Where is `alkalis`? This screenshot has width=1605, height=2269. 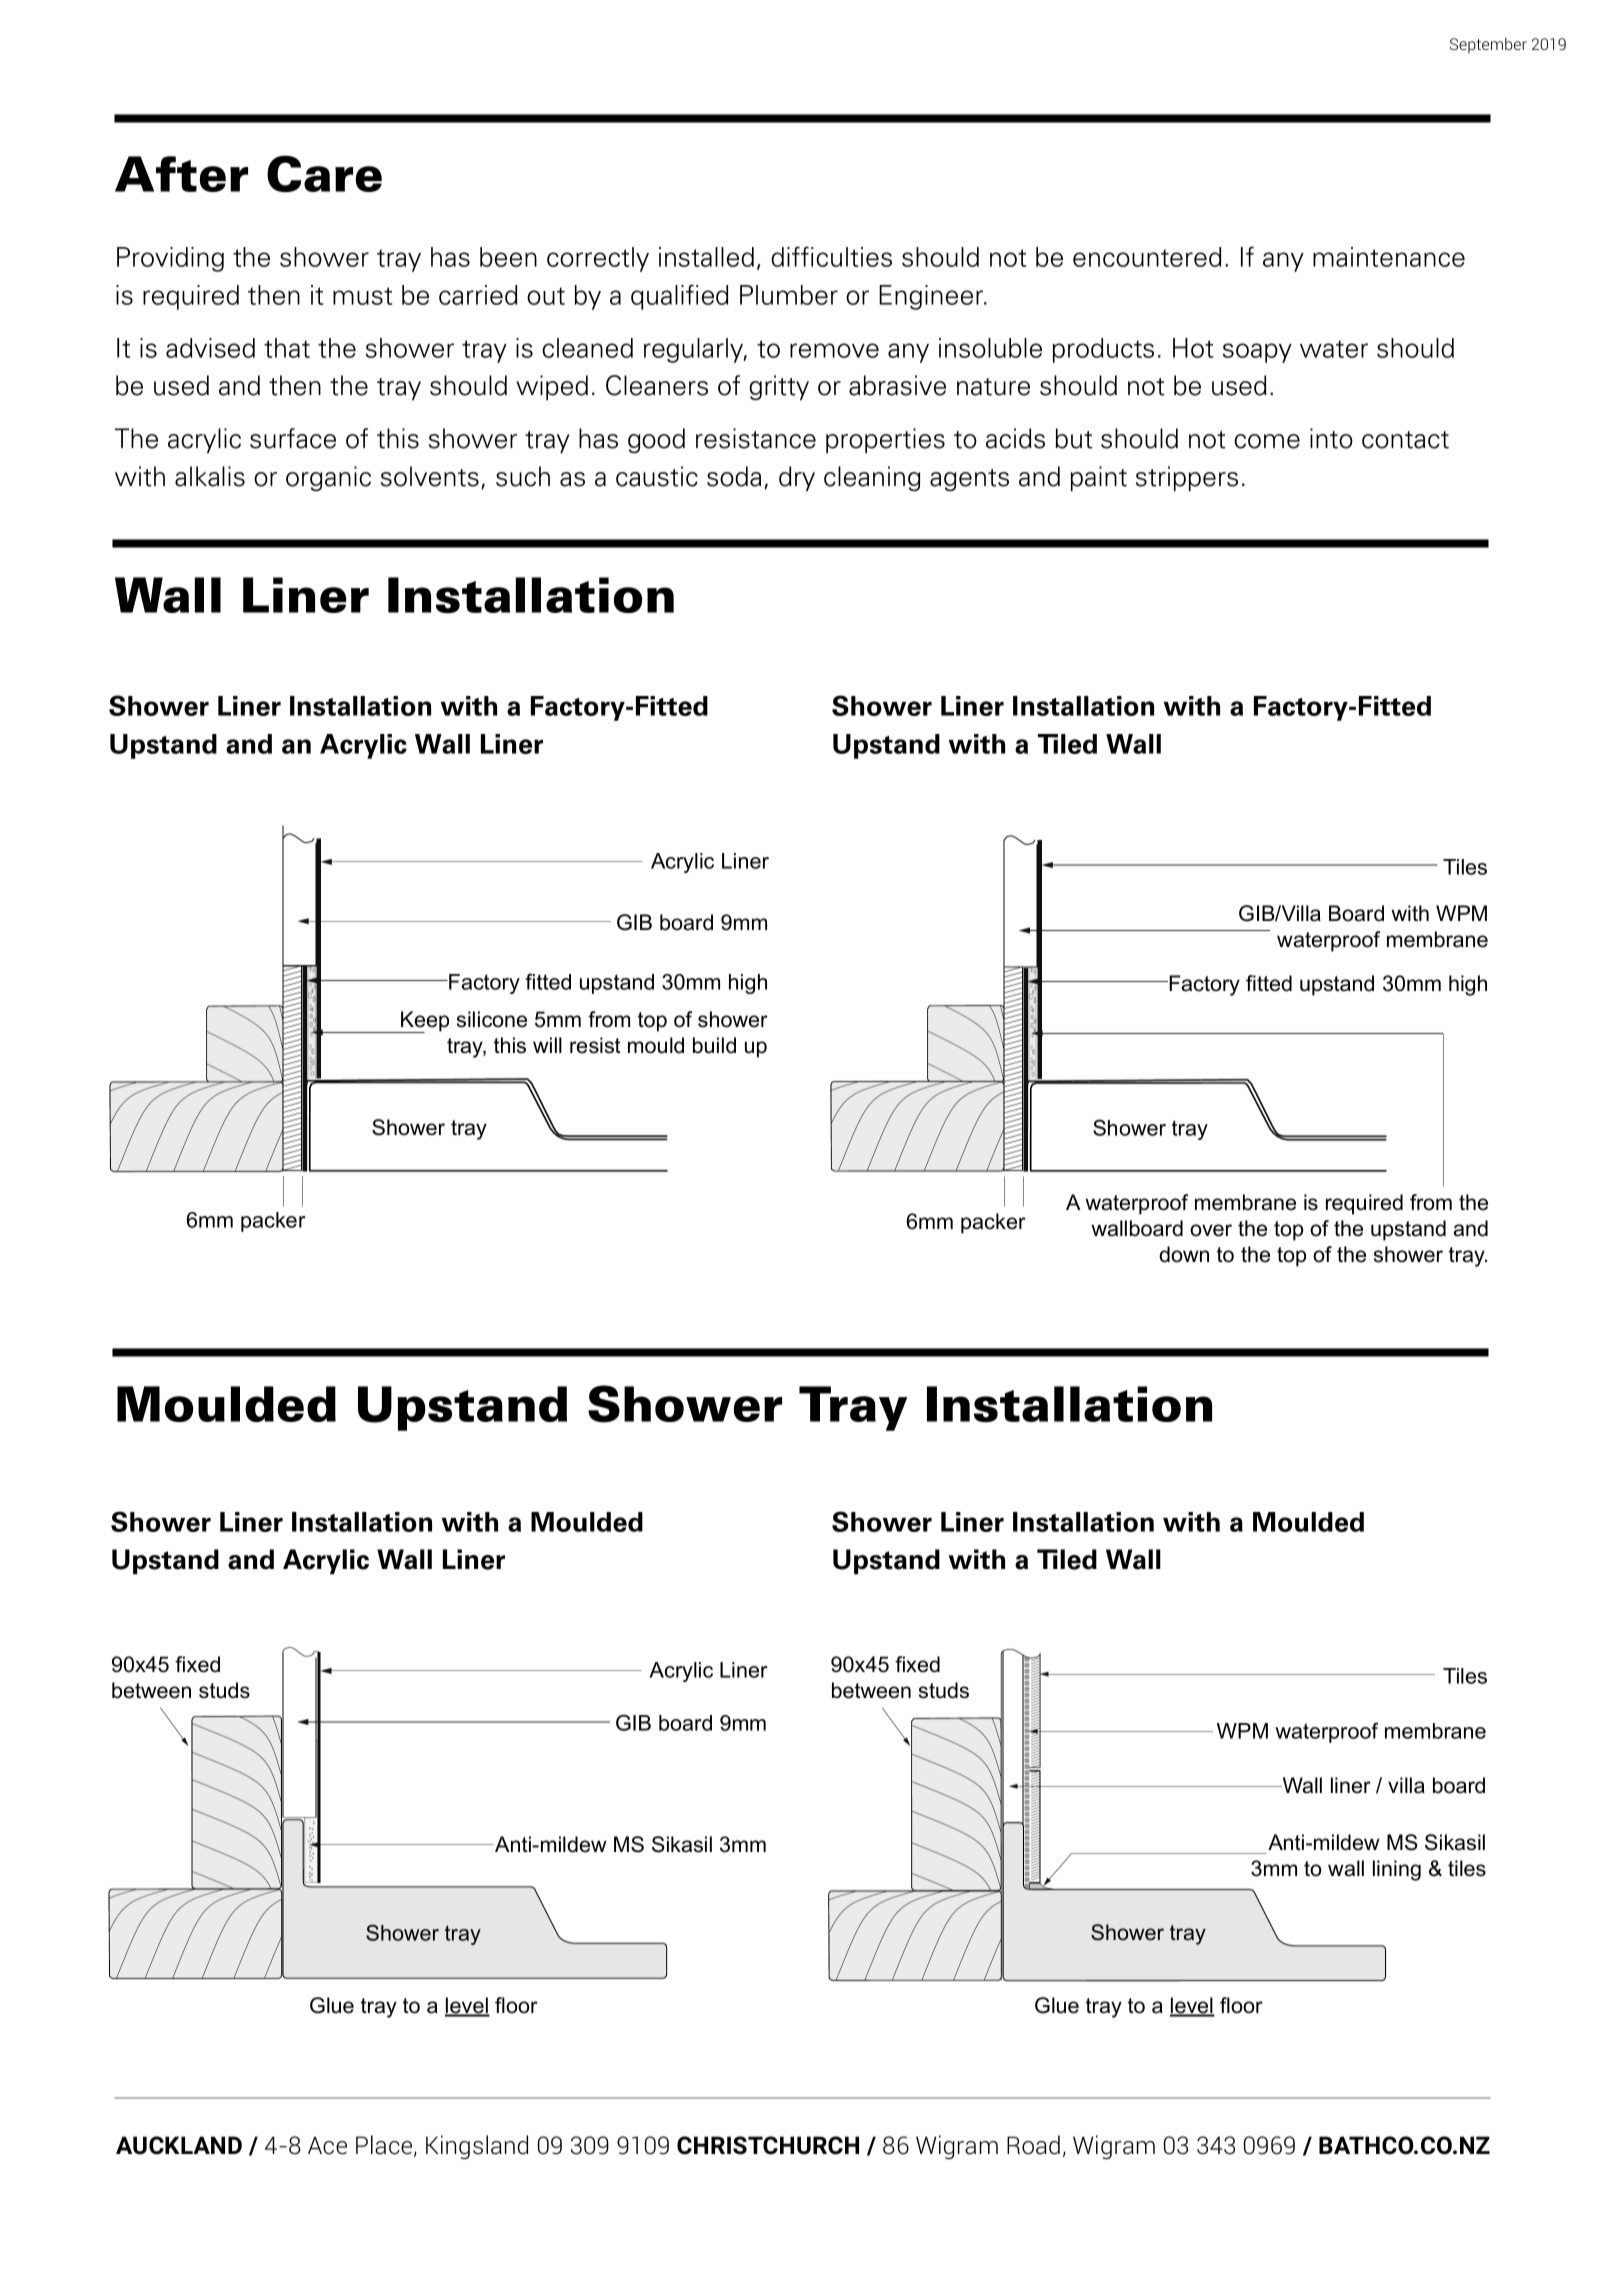 alkalis is located at coordinates (210, 476).
